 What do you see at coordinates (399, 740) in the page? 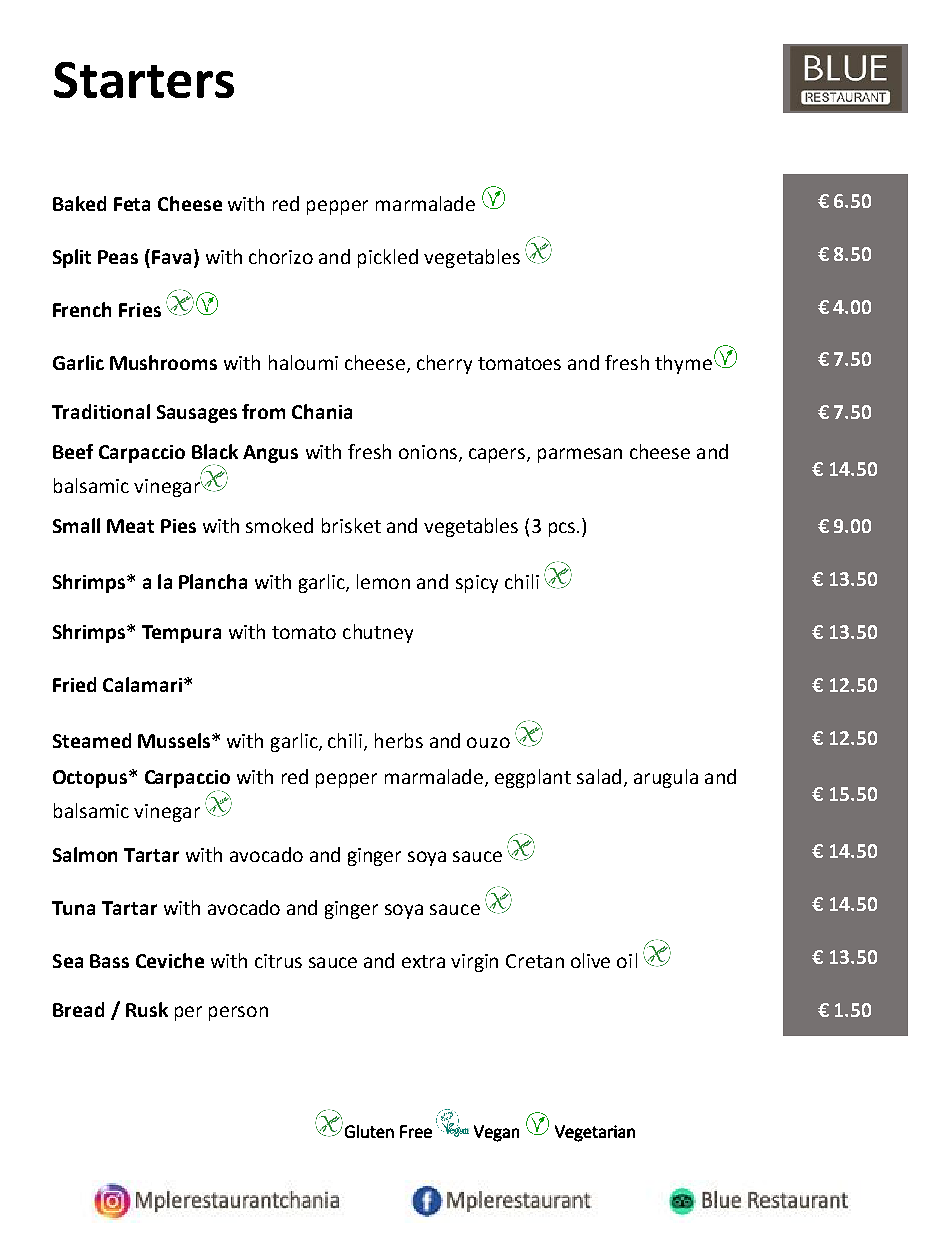
I see `herbs` at bounding box center [399, 740].
